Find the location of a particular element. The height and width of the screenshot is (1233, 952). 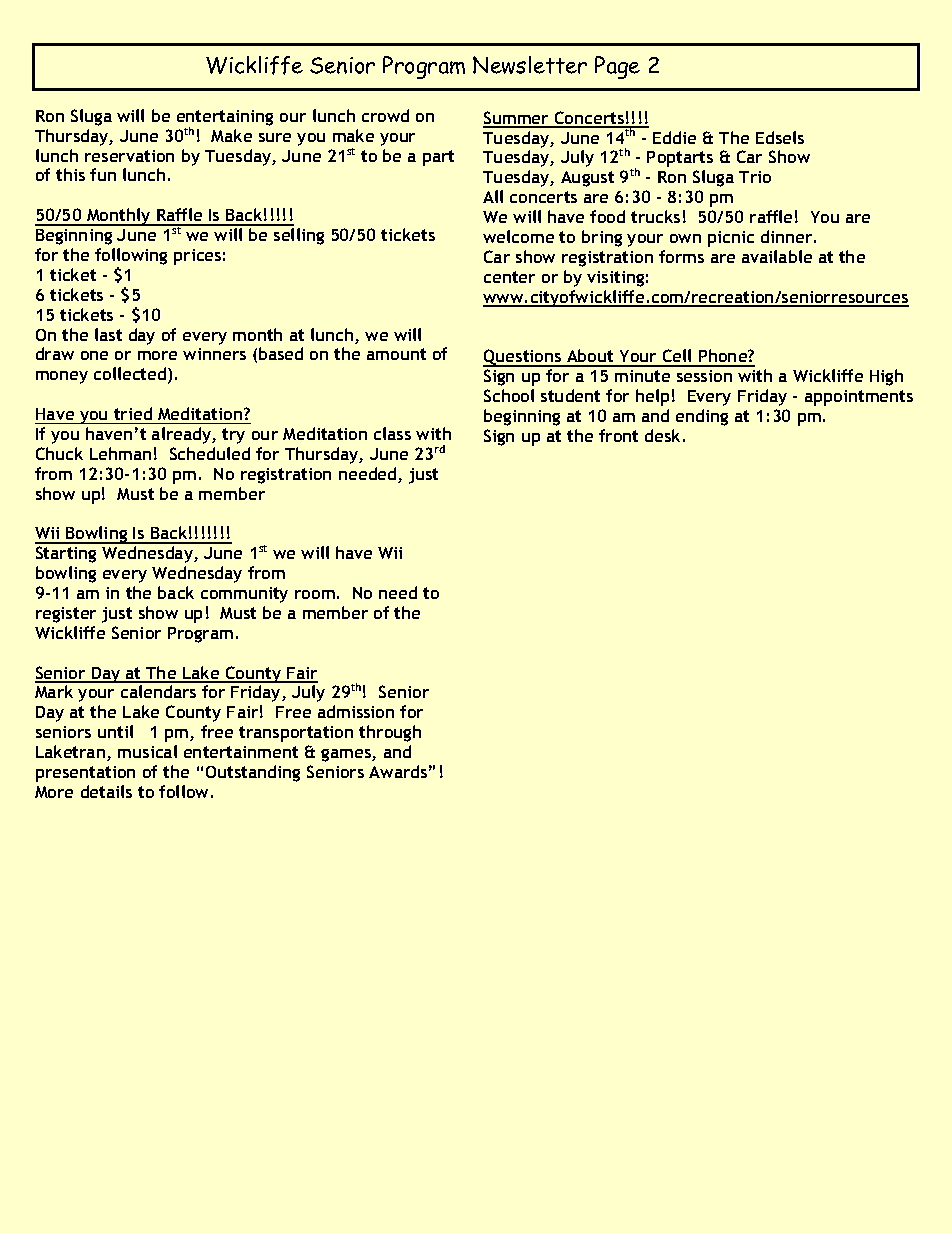

Eddie is located at coordinates (674, 137).
